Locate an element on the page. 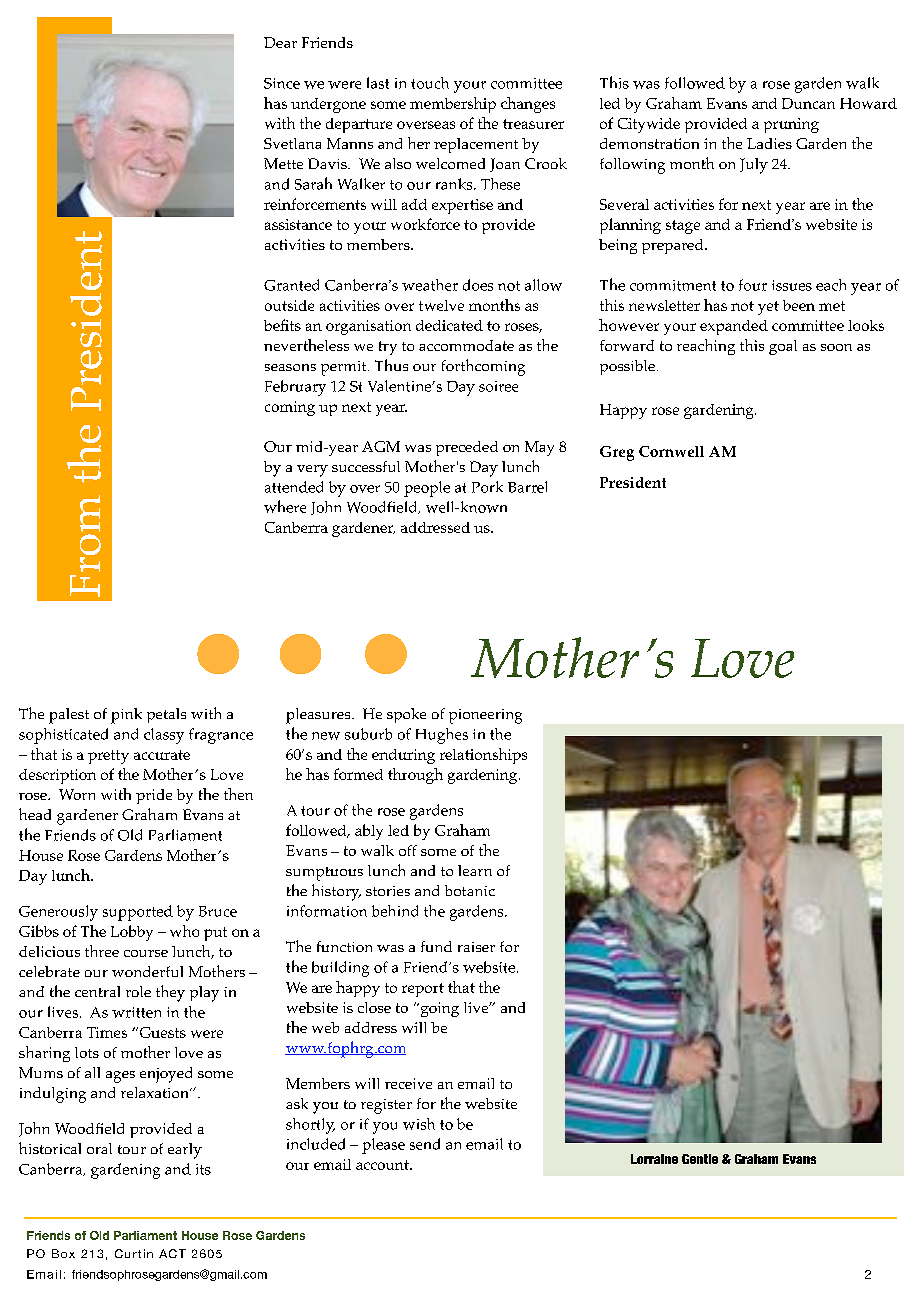 The image size is (924, 1308). pink is located at coordinates (126, 716).
